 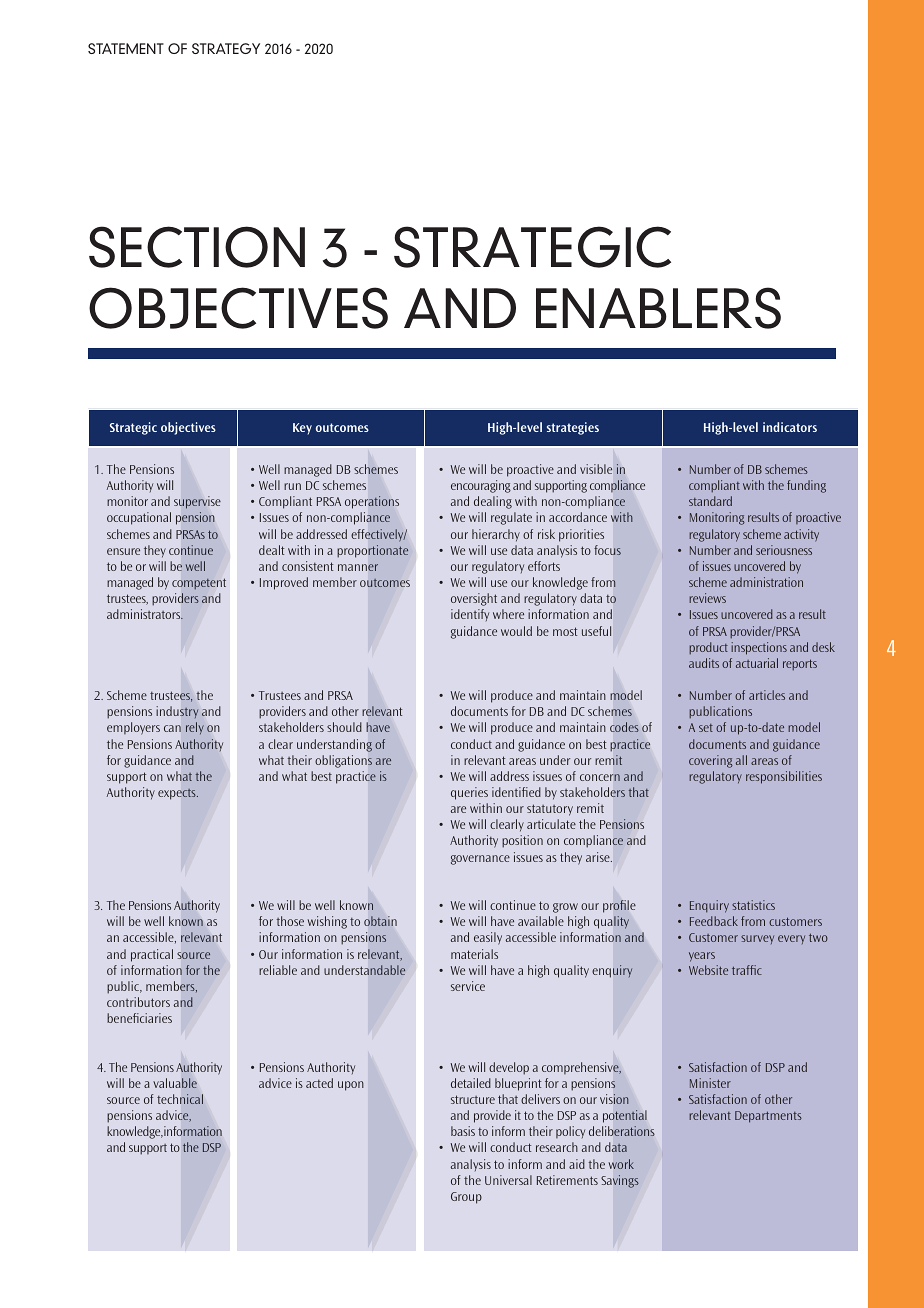 I want to click on ENABLERS, so click(x=658, y=308).
